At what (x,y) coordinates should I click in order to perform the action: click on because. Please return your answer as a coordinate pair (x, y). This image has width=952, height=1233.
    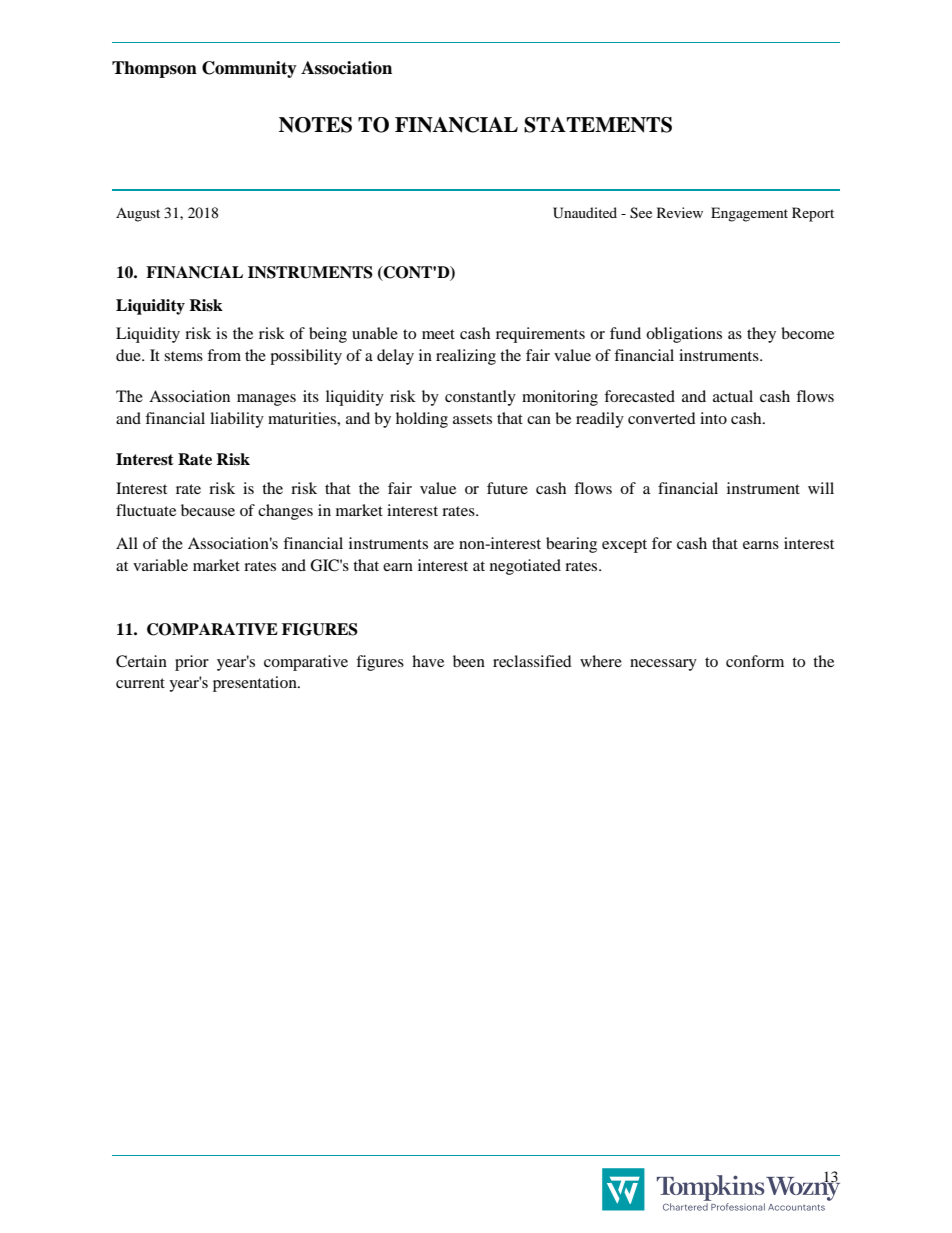
    Looking at the image, I should click on (208, 510).
